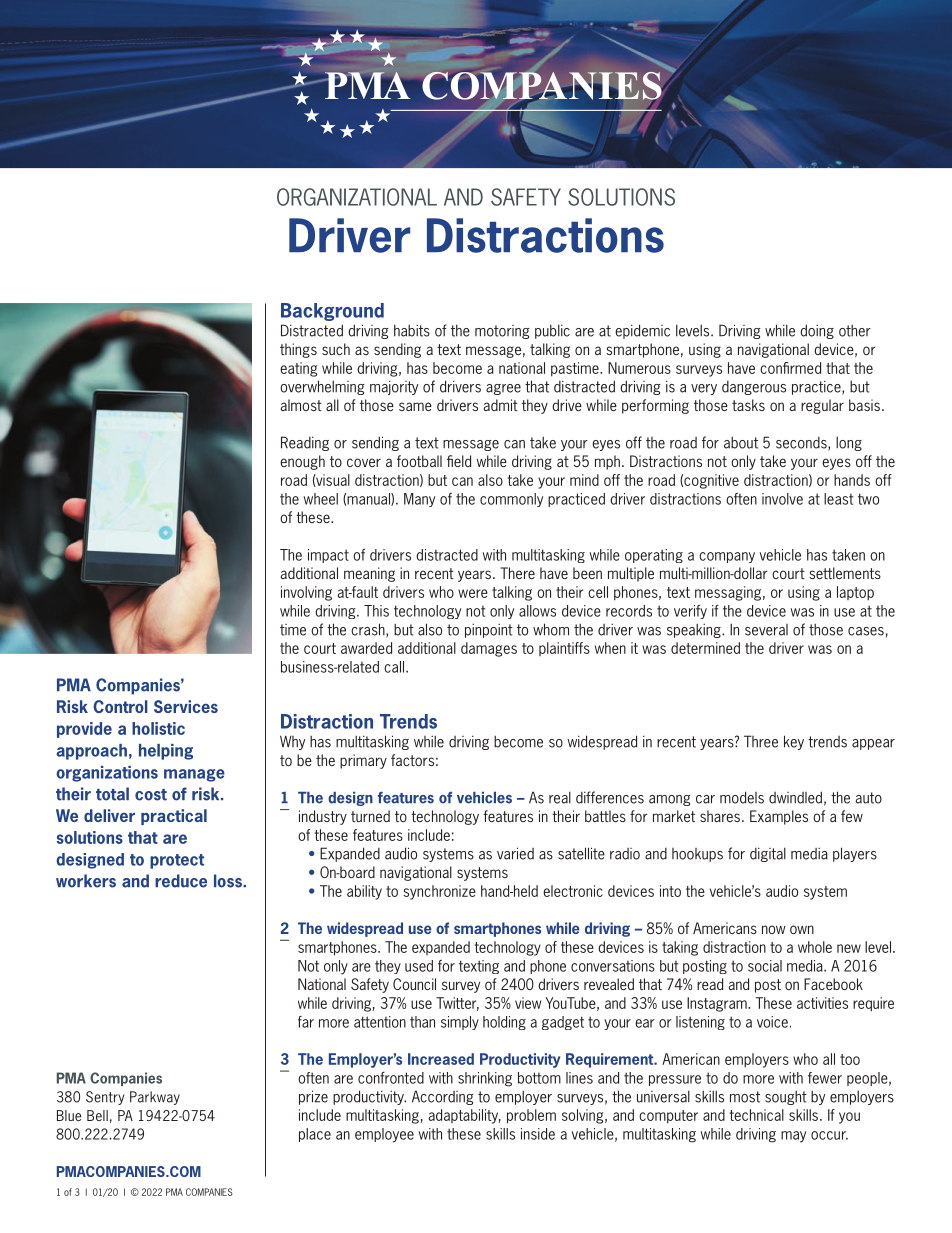 This page has width=952, height=1233. I want to click on several, so click(766, 630).
